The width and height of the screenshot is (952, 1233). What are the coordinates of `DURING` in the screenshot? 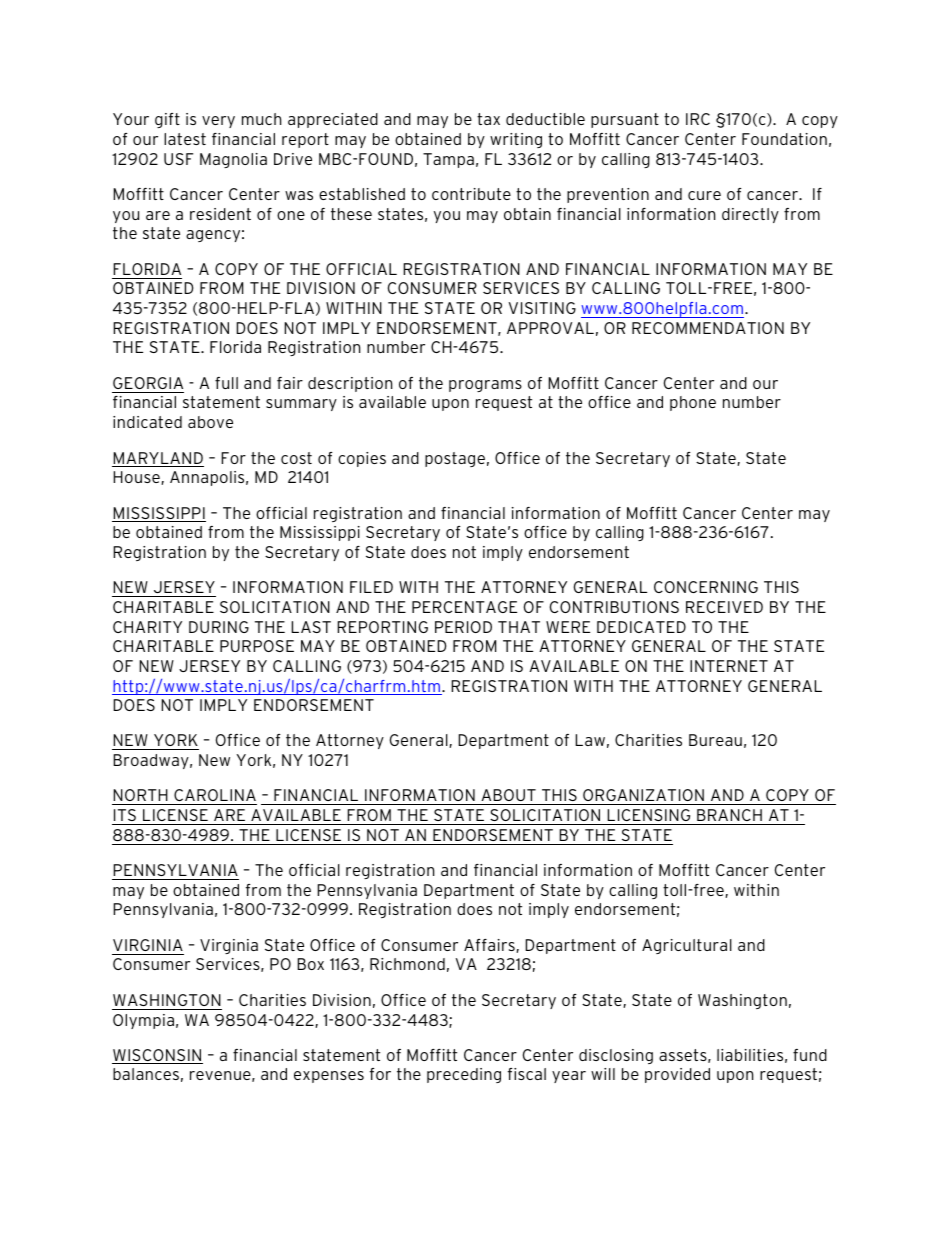 It's located at (219, 627).
